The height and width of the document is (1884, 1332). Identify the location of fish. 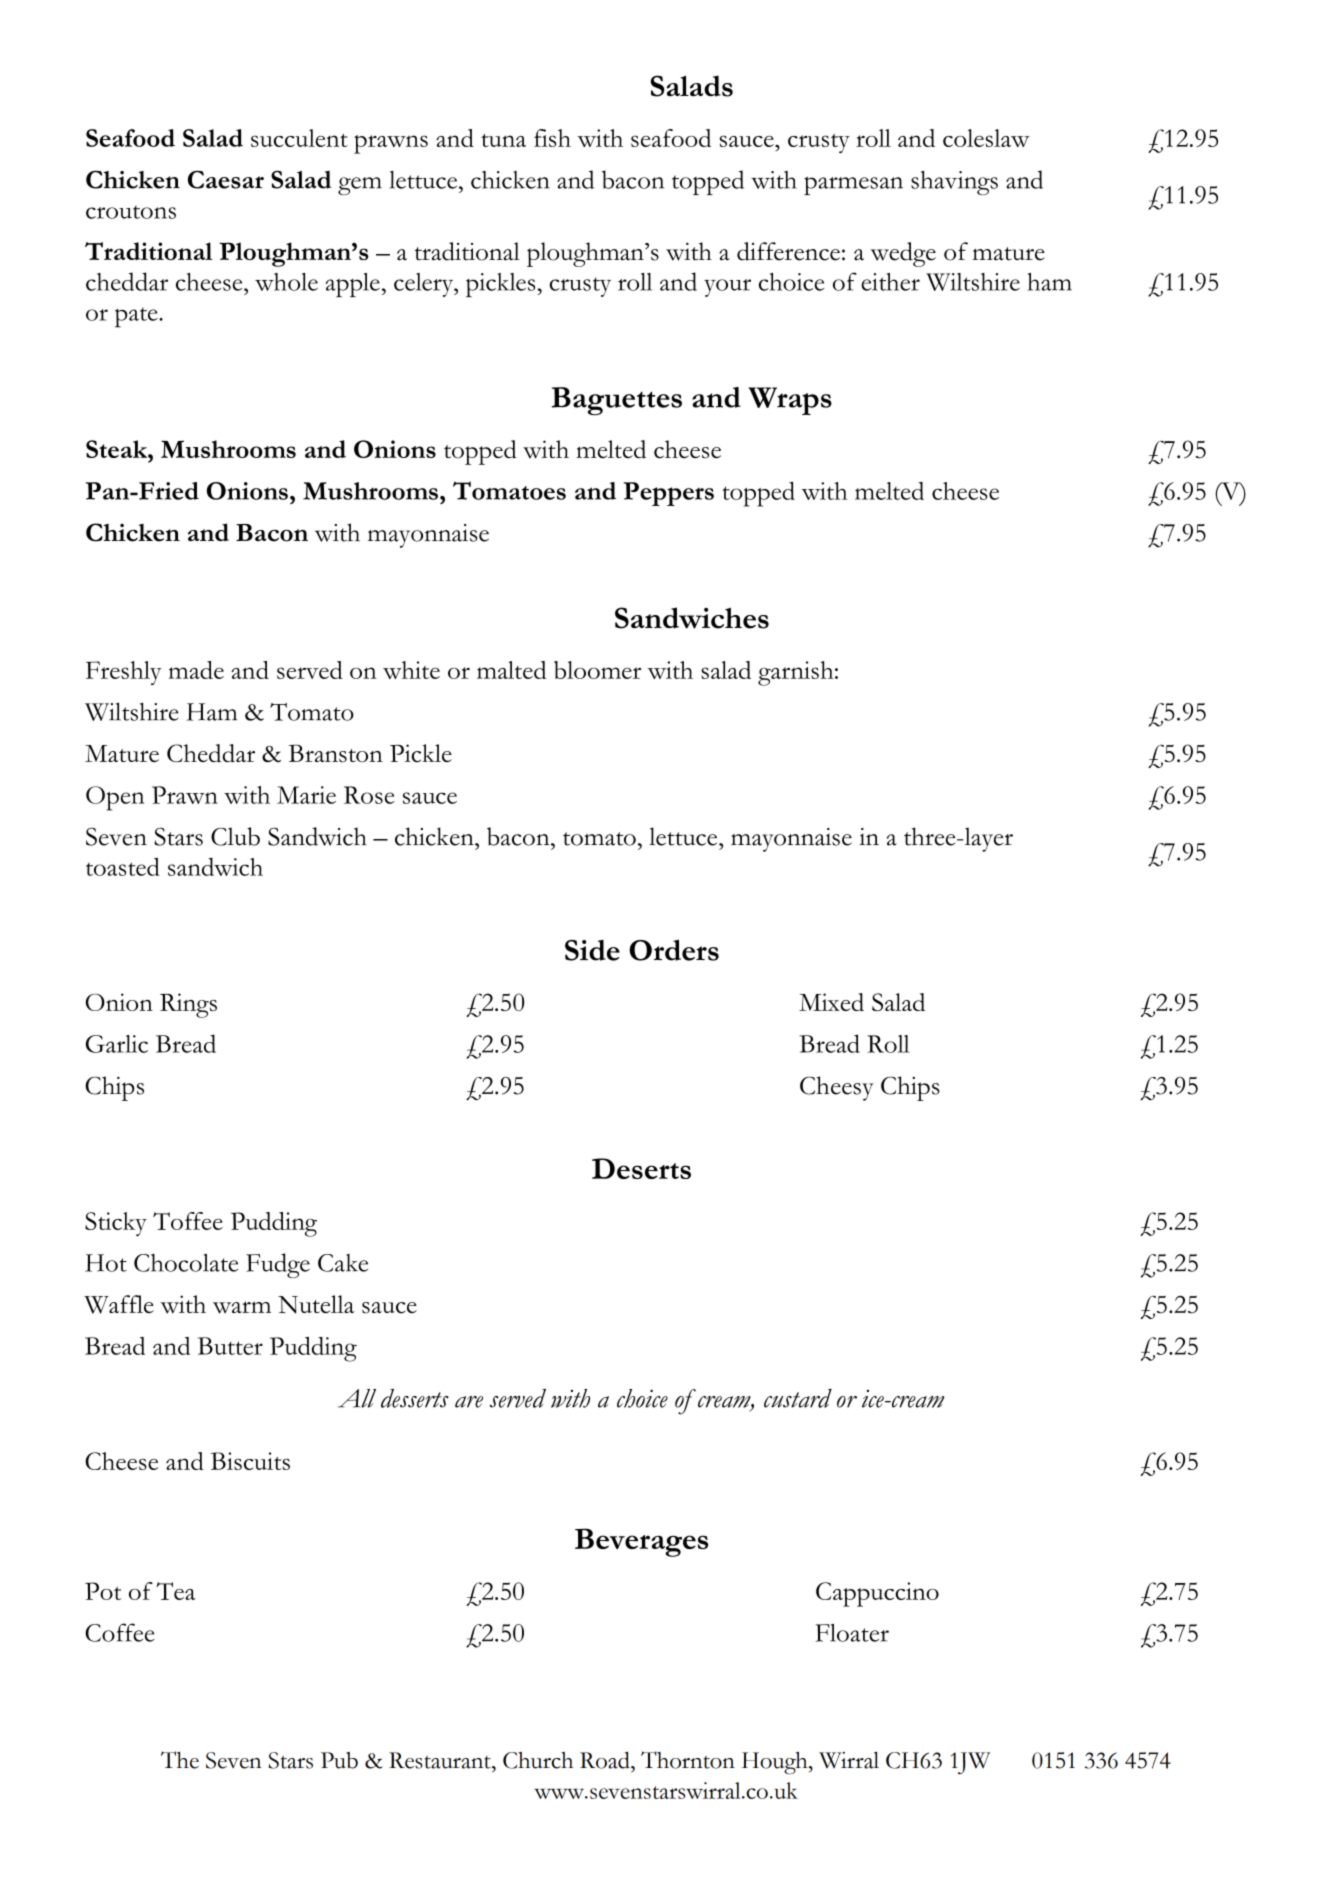
(552, 138).
